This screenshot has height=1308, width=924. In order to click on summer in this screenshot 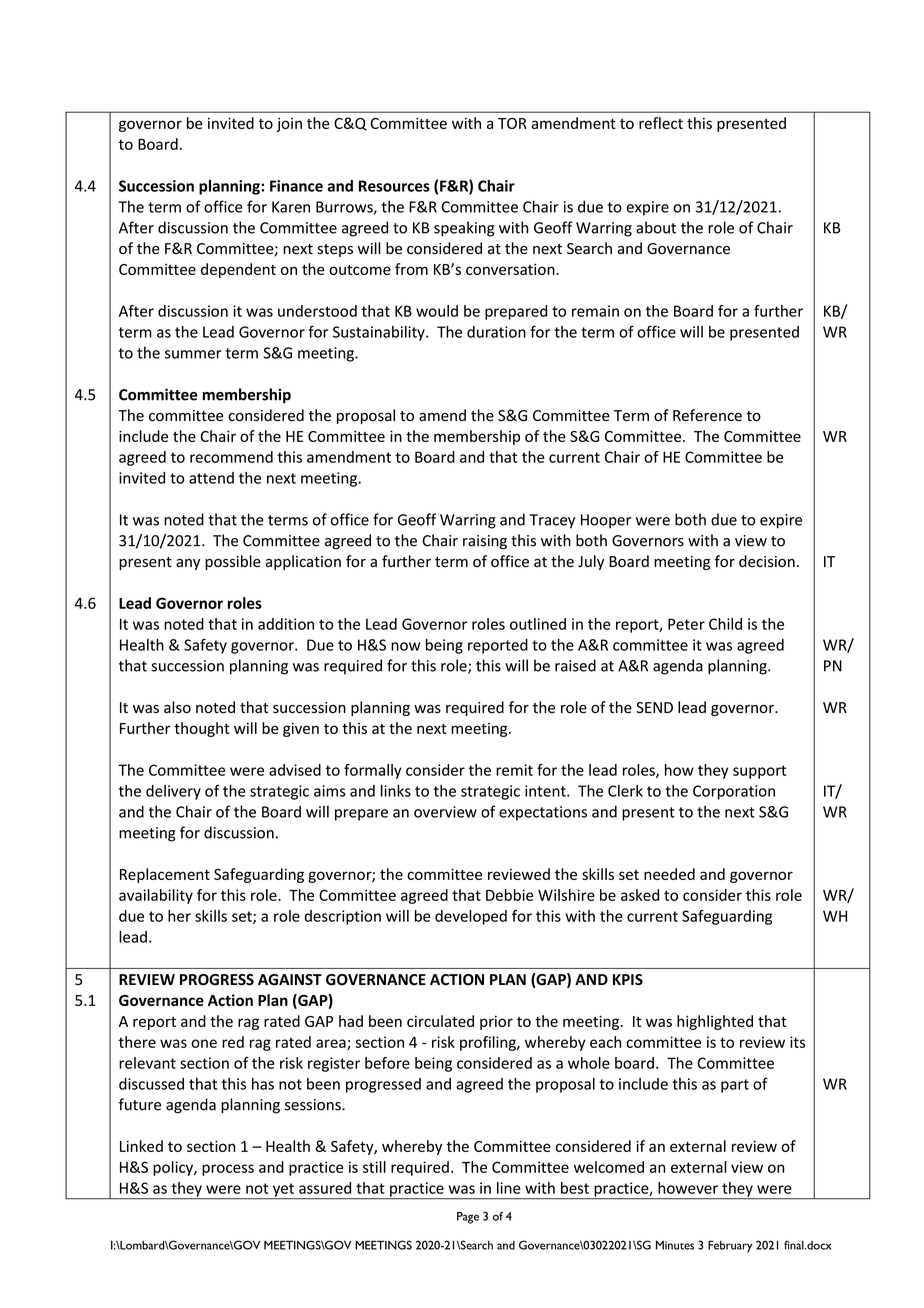, I will do `click(193, 354)`.
